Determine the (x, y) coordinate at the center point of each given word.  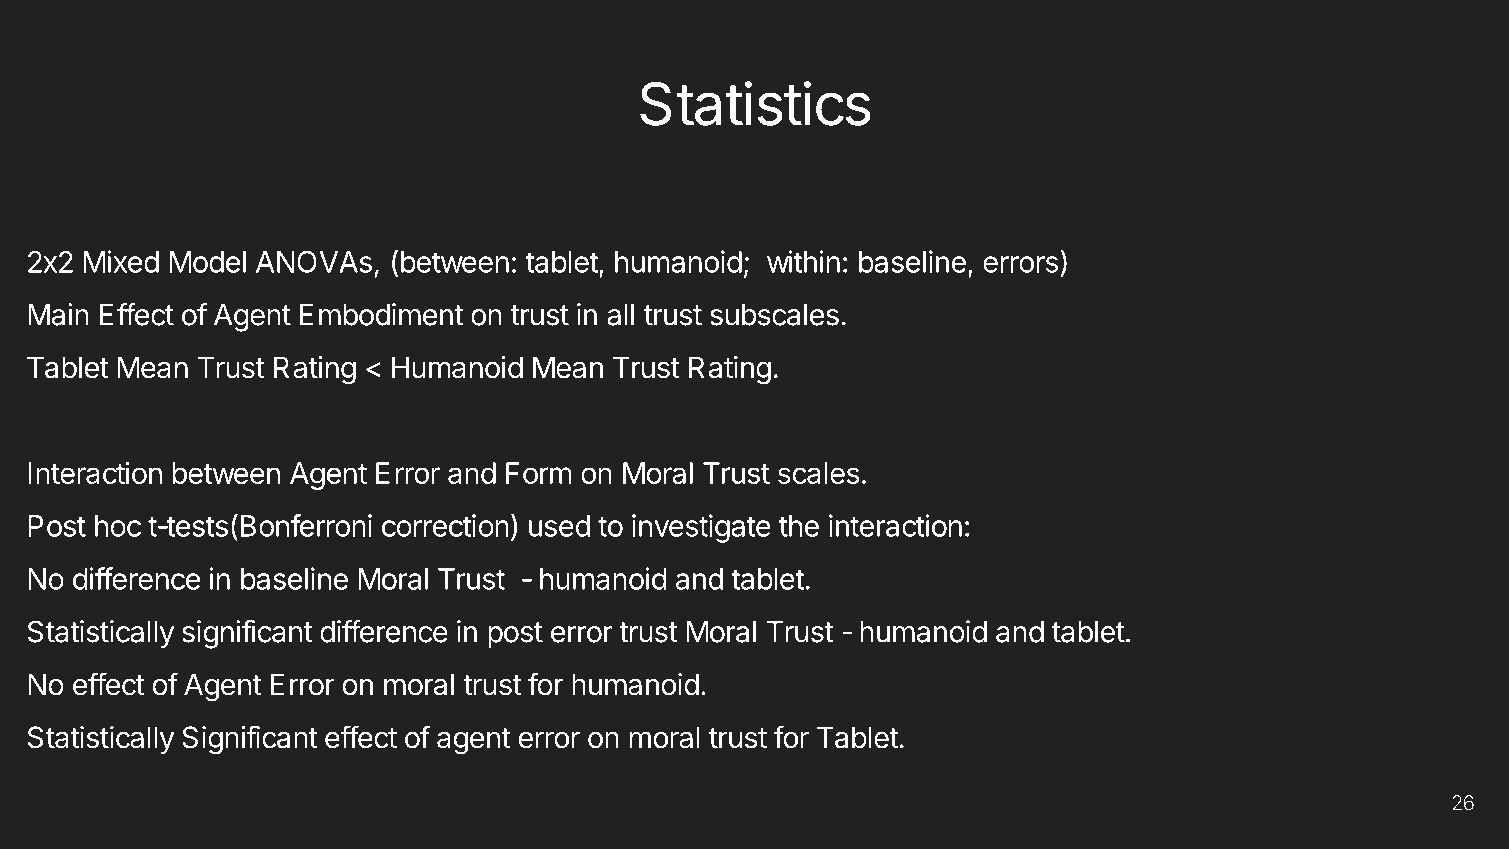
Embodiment (381, 314)
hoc (118, 526)
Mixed (121, 261)
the (799, 526)
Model (208, 262)
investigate (701, 528)
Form (539, 473)
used (559, 526)
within (803, 261)
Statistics (755, 103)
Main (58, 314)
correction (445, 525)
